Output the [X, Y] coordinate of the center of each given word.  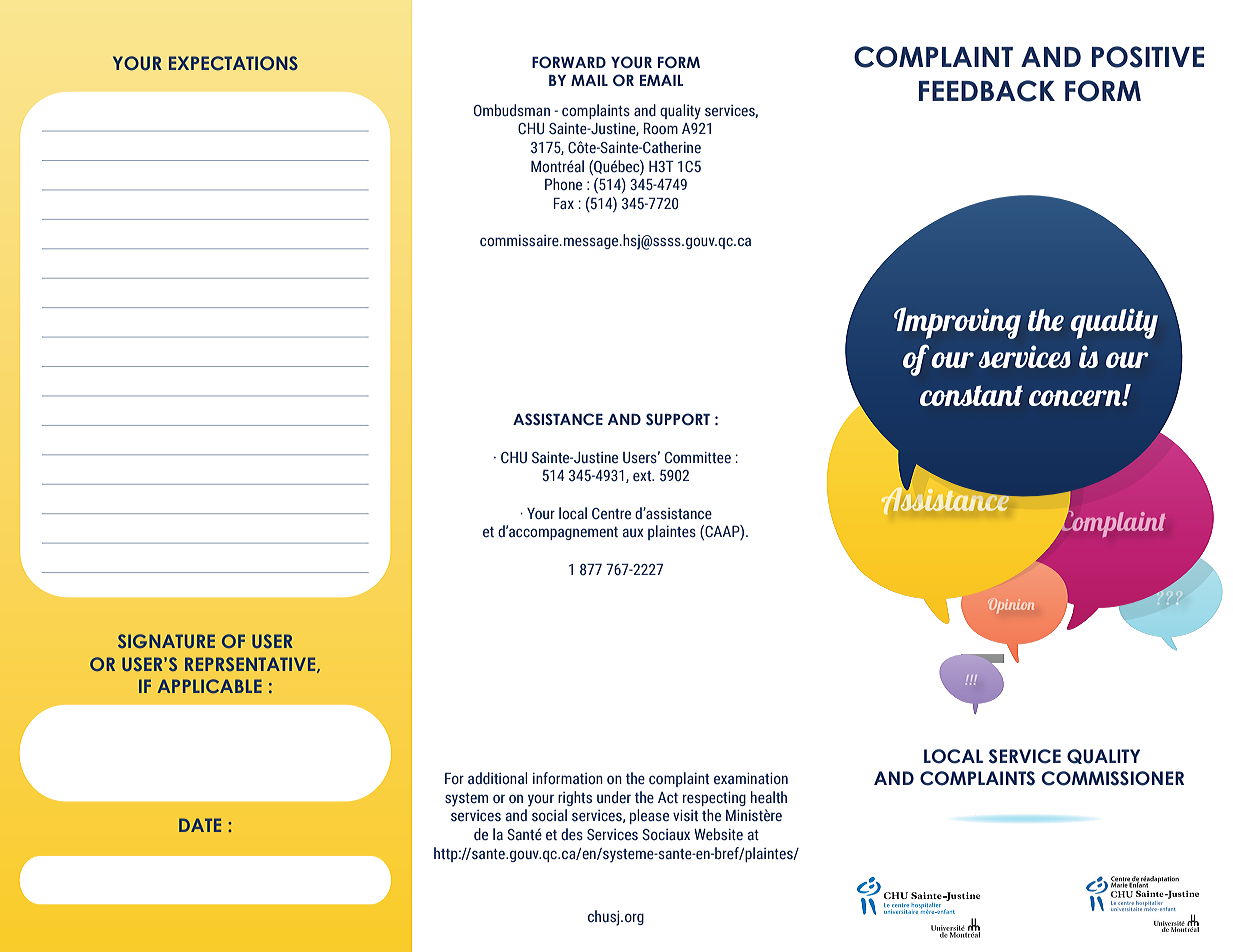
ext [643, 476]
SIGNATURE [166, 641]
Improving [957, 323]
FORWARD [569, 62]
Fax [563, 203]
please [649, 816]
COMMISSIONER [1113, 778]
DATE [200, 825]
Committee [698, 458]
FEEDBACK [987, 91]
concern [1076, 398]
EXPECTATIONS [233, 63]
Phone [563, 184]
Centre [611, 514]
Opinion [1011, 606]
